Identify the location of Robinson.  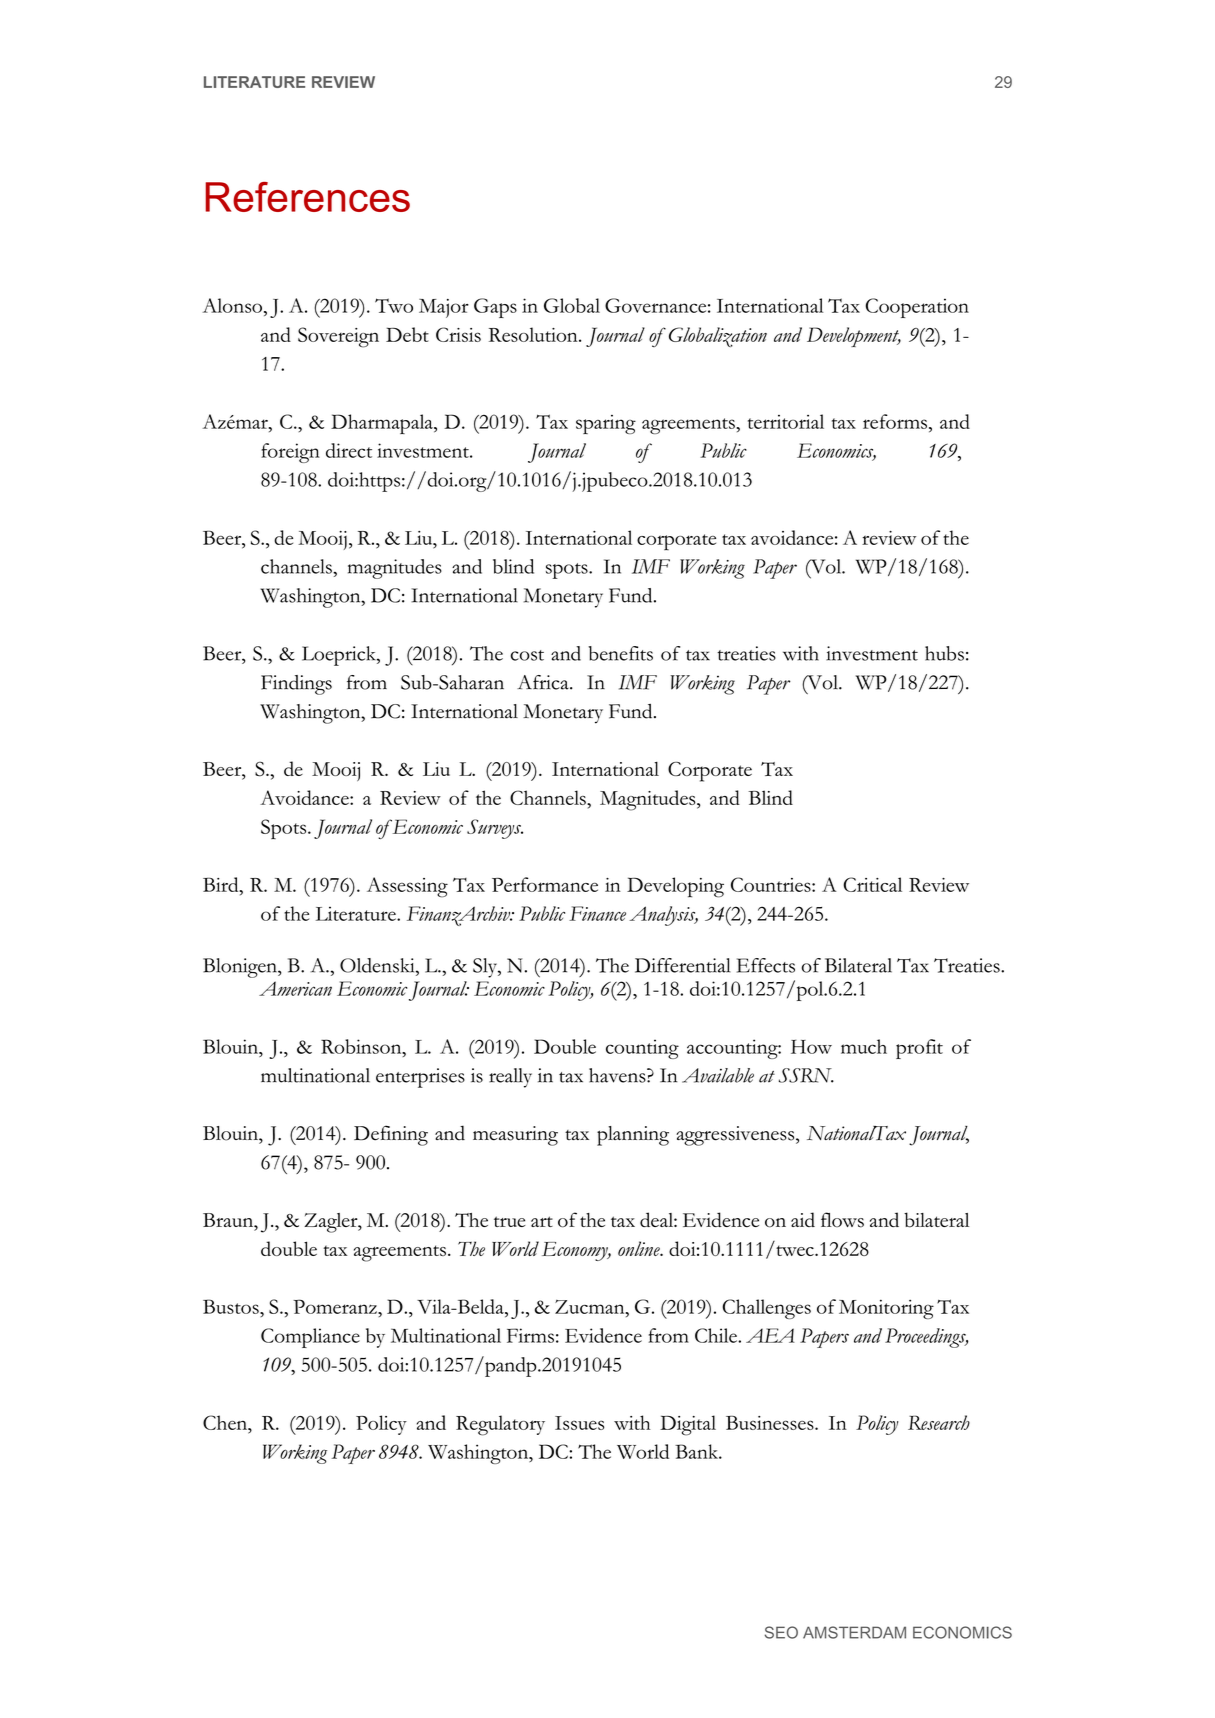
(362, 1046).
